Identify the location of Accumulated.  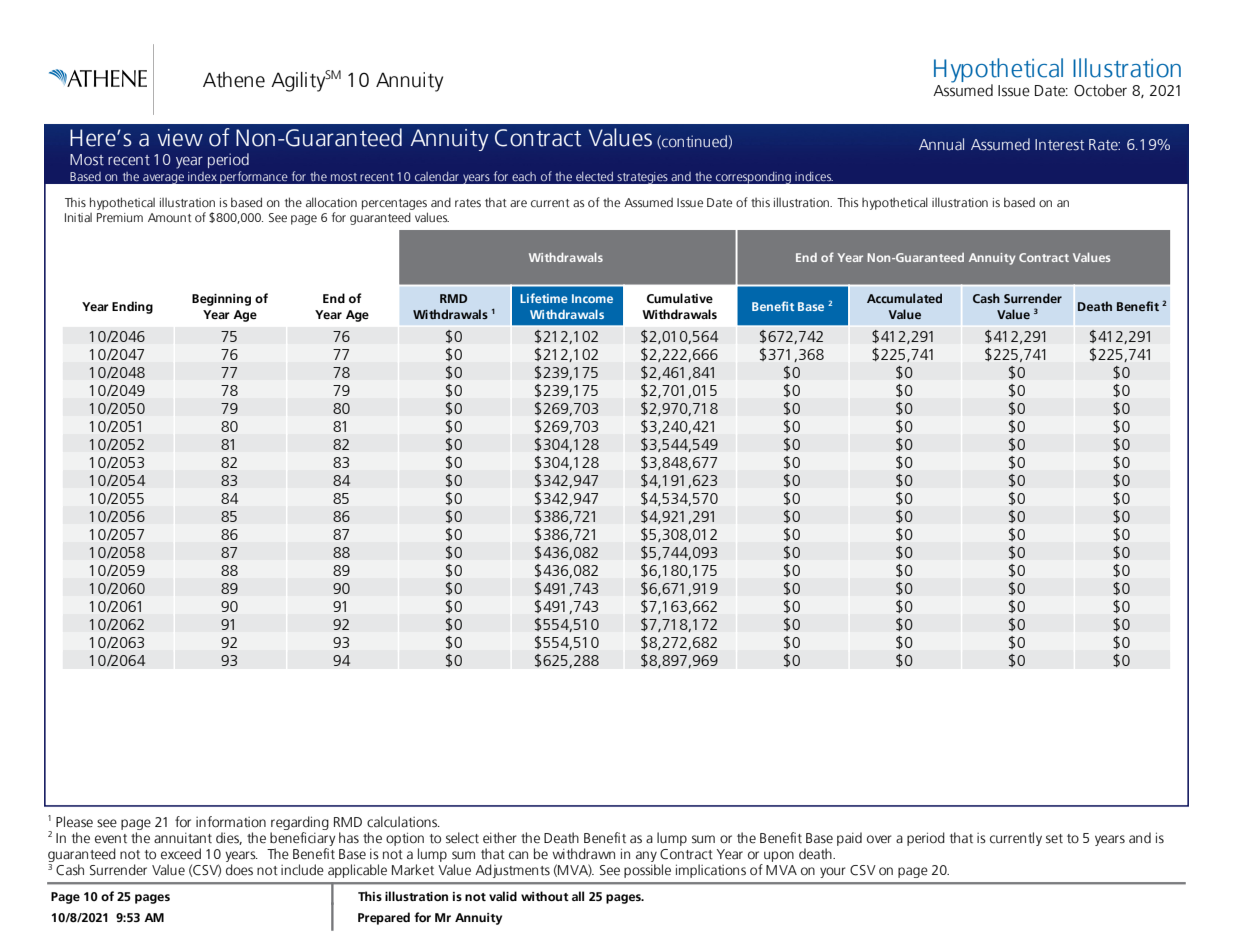
(904, 298).
